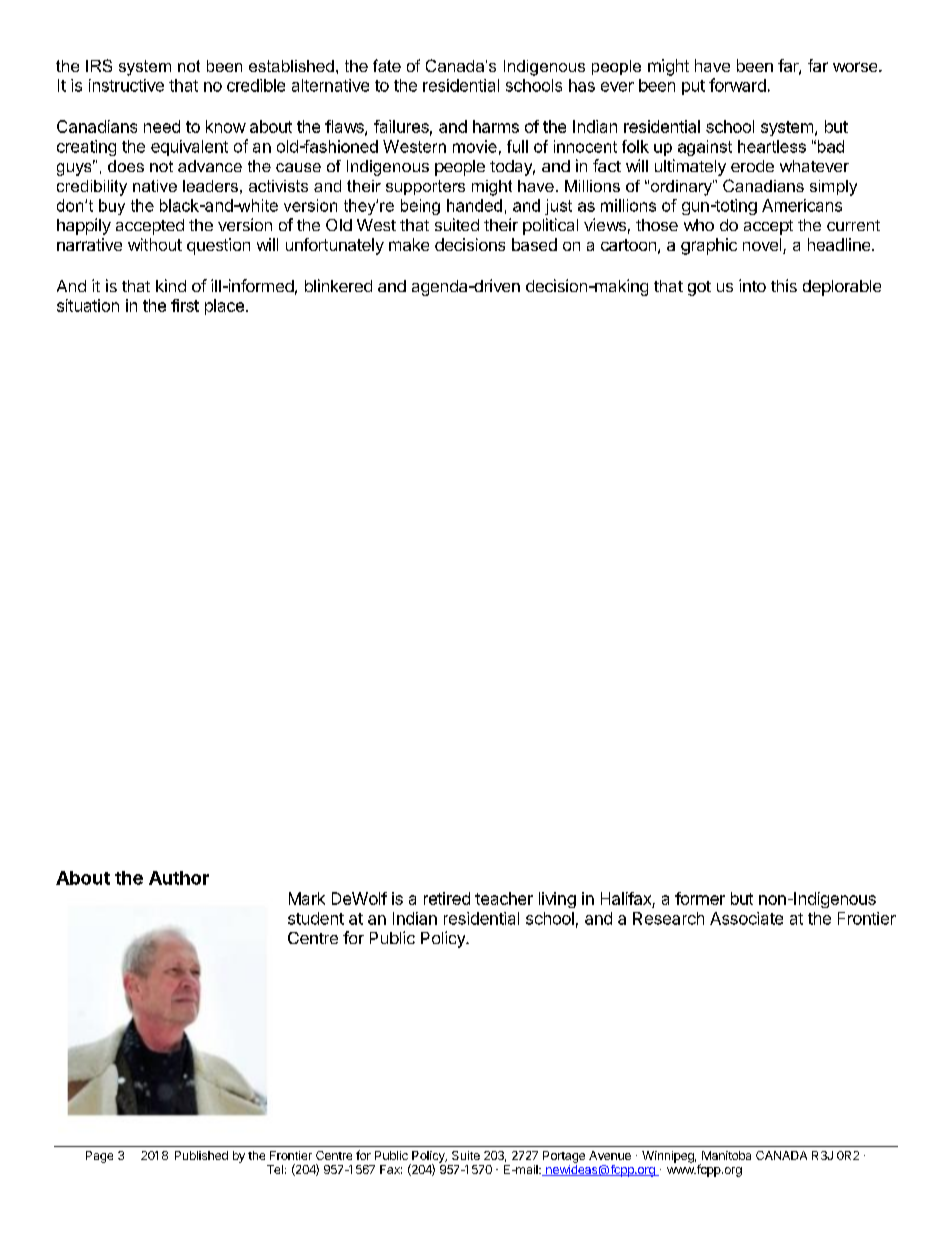 The image size is (952, 1233). What do you see at coordinates (162, 126) in the document?
I see `need` at bounding box center [162, 126].
